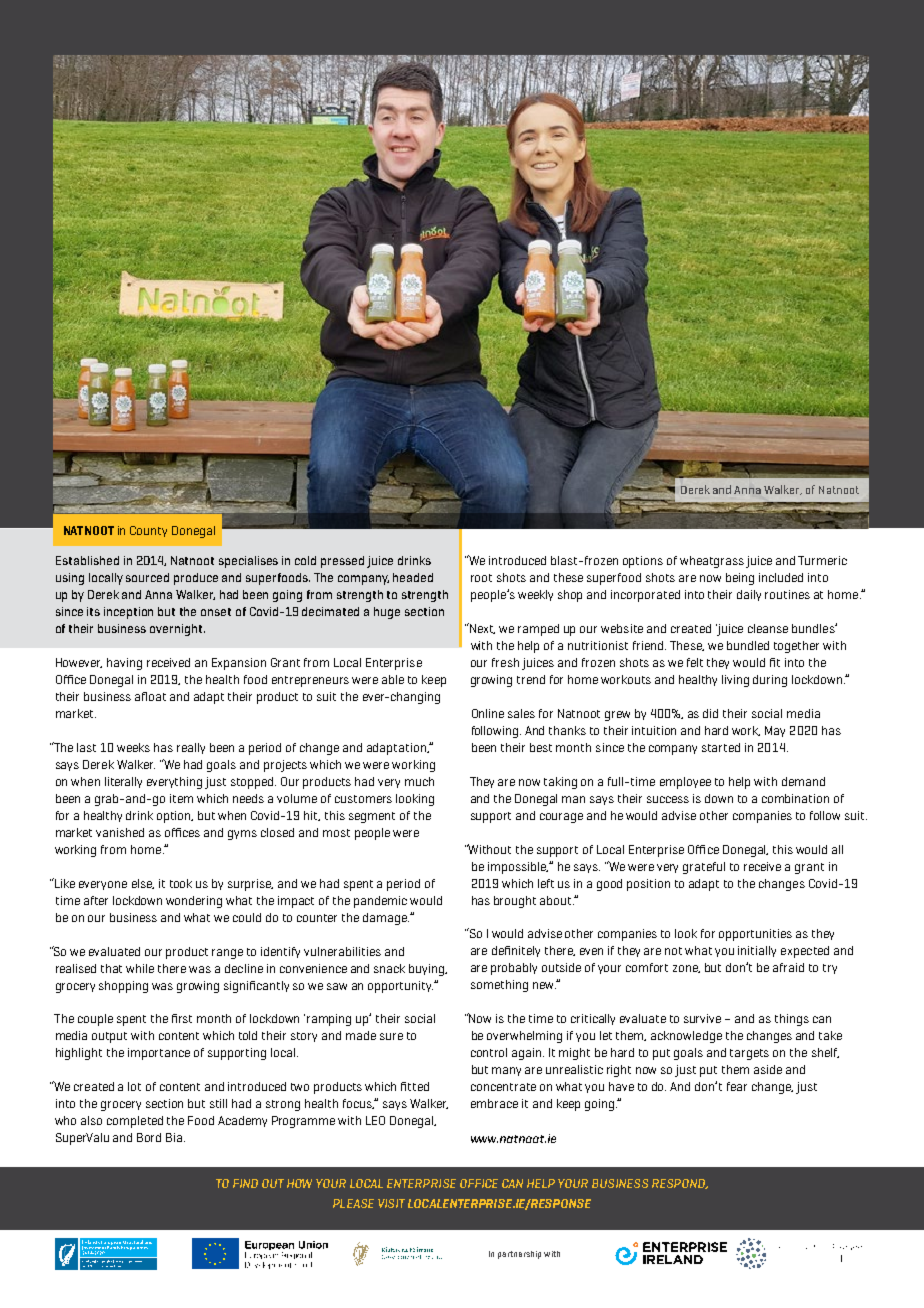  What do you see at coordinates (245, 1183) in the screenshot?
I see `FIND` at bounding box center [245, 1183].
